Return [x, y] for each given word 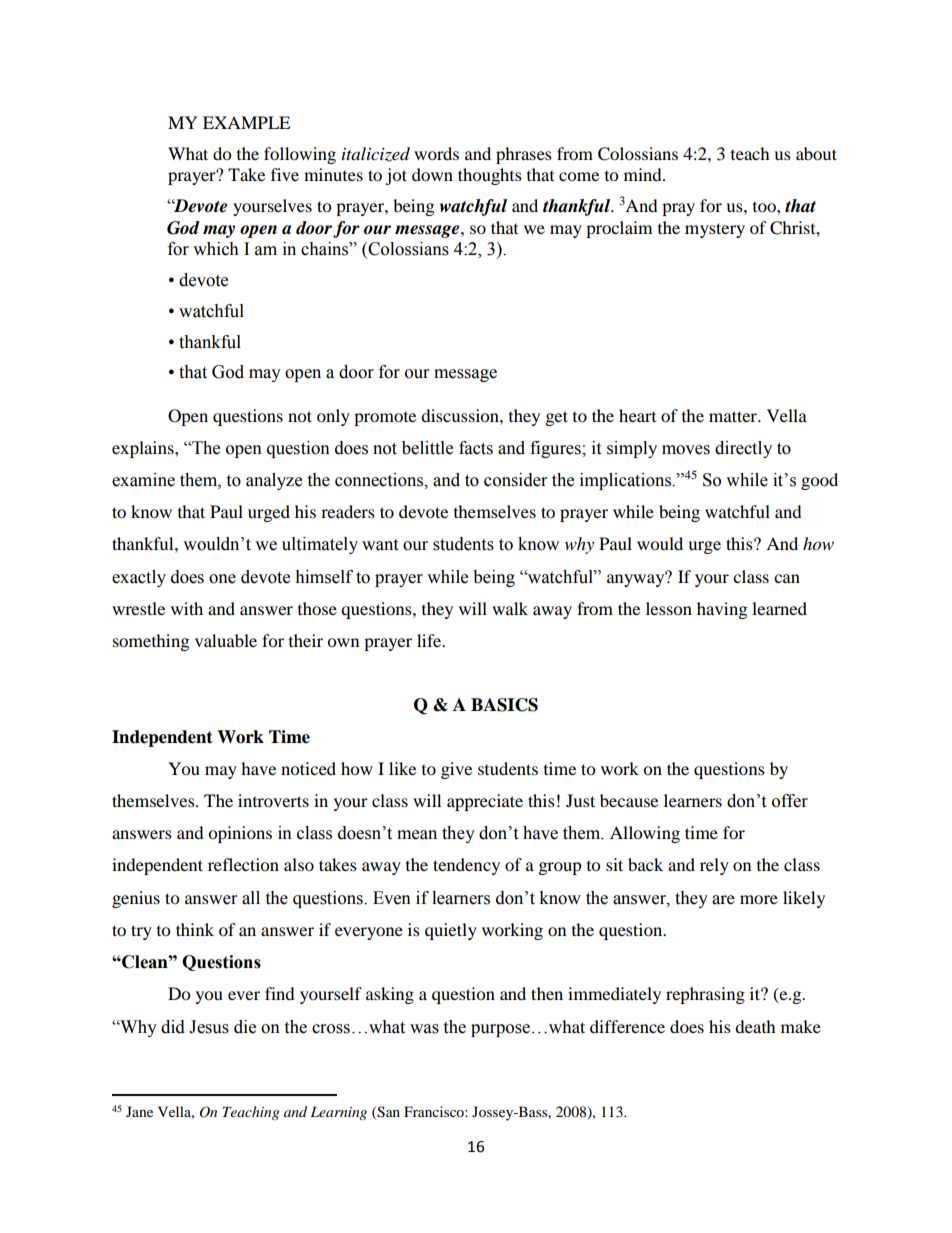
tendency [466, 866]
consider [515, 480]
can [787, 578]
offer [790, 801]
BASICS [504, 705]
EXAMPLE [246, 122]
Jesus [209, 1027]
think [195, 929]
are [723, 900]
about [816, 153]
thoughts [490, 176]
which [216, 249]
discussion [461, 415]
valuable [226, 640]
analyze [274, 481]
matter [734, 416]
